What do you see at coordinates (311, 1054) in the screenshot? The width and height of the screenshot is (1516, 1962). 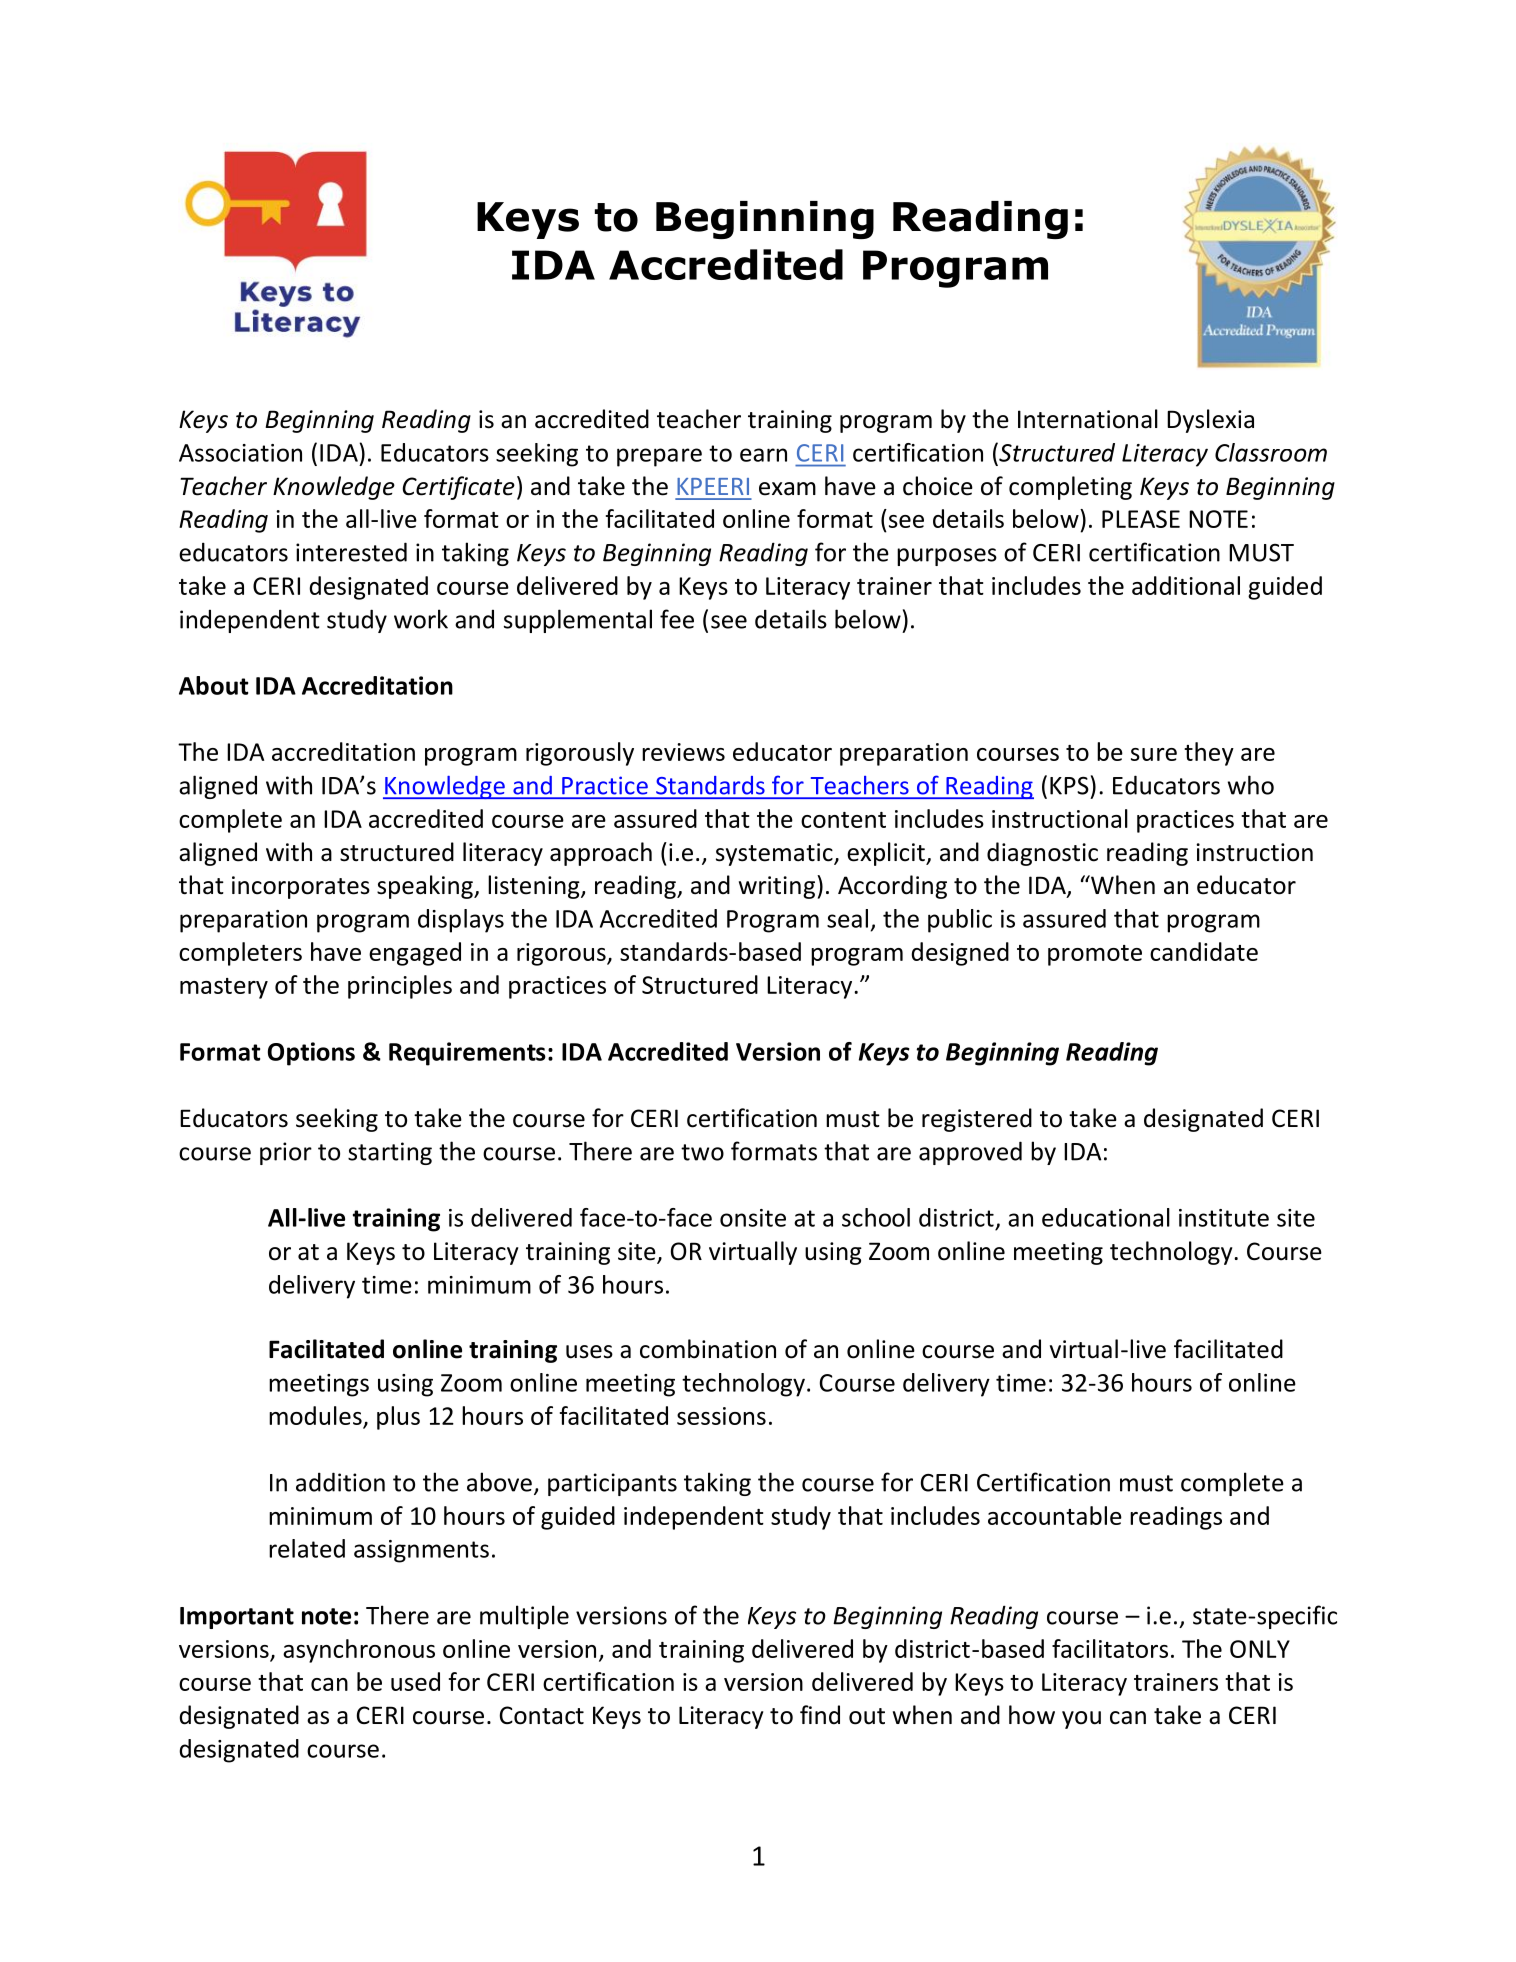 I see `Options` at bounding box center [311, 1054].
